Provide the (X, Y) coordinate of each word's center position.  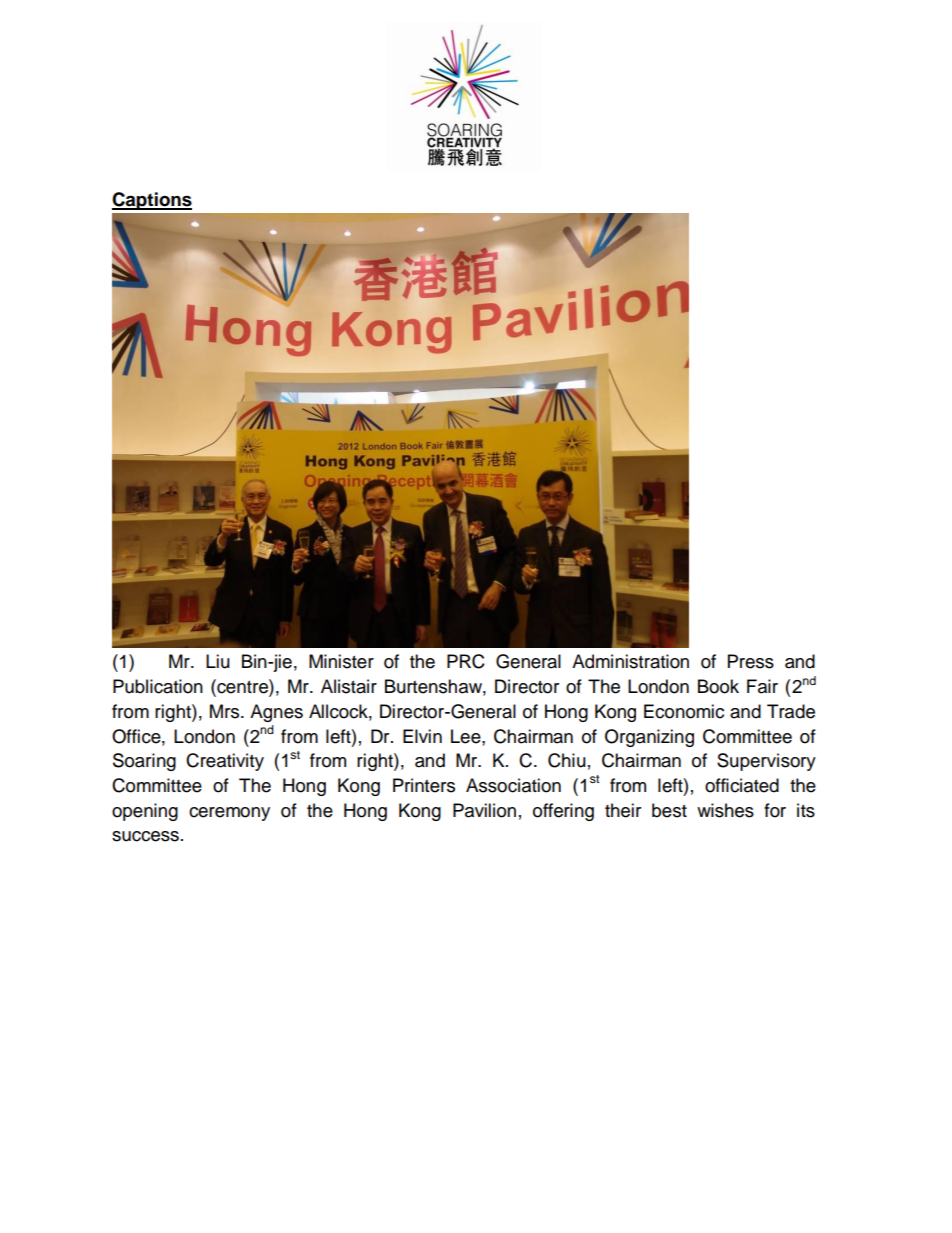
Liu (218, 661)
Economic (684, 711)
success (145, 836)
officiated (742, 785)
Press (751, 661)
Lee (467, 736)
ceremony (229, 814)
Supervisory (766, 762)
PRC (466, 661)
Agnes (276, 713)
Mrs (224, 711)
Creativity (225, 762)
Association (513, 785)
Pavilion (484, 810)
